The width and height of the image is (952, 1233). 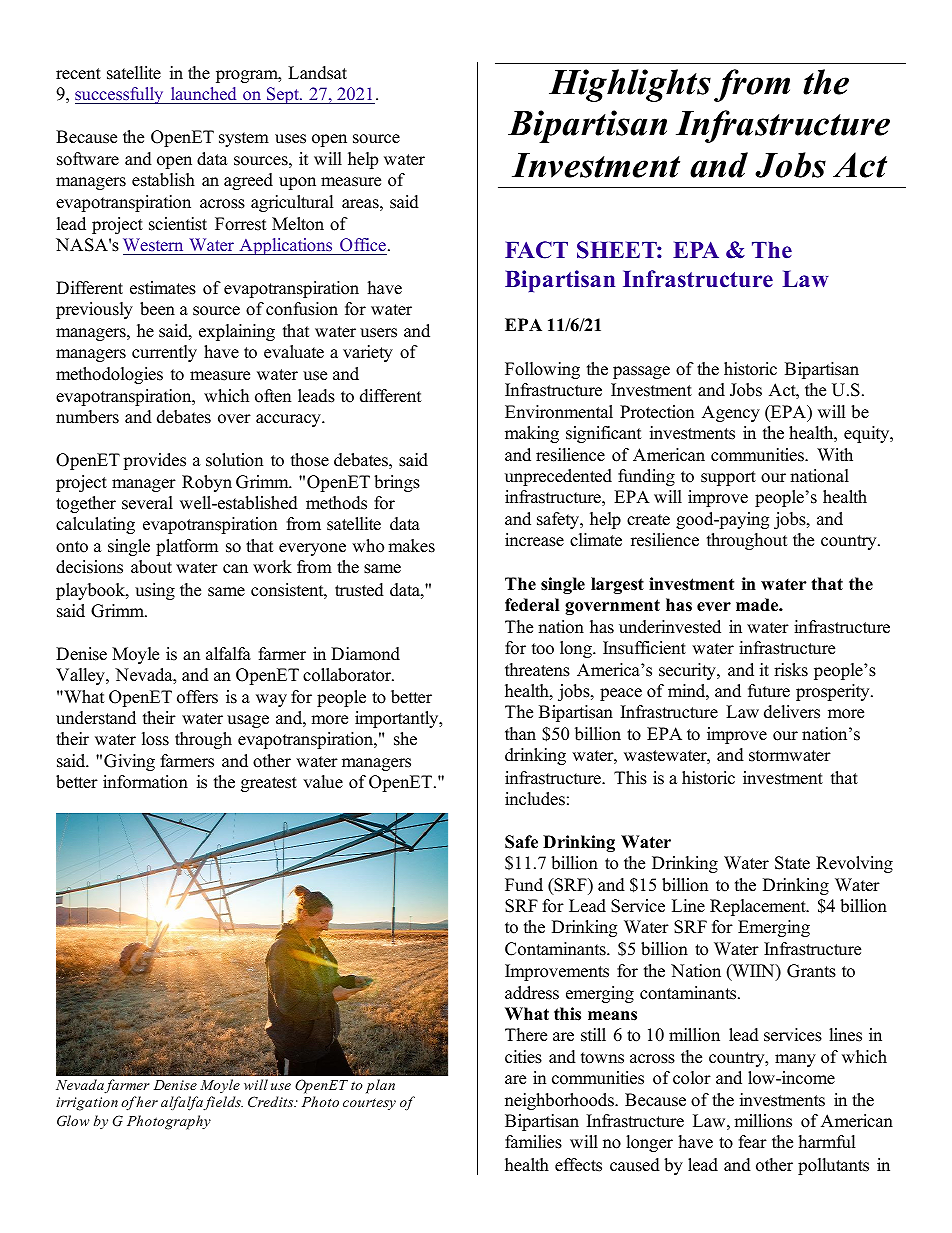 I want to click on Replacement, so click(x=759, y=907).
